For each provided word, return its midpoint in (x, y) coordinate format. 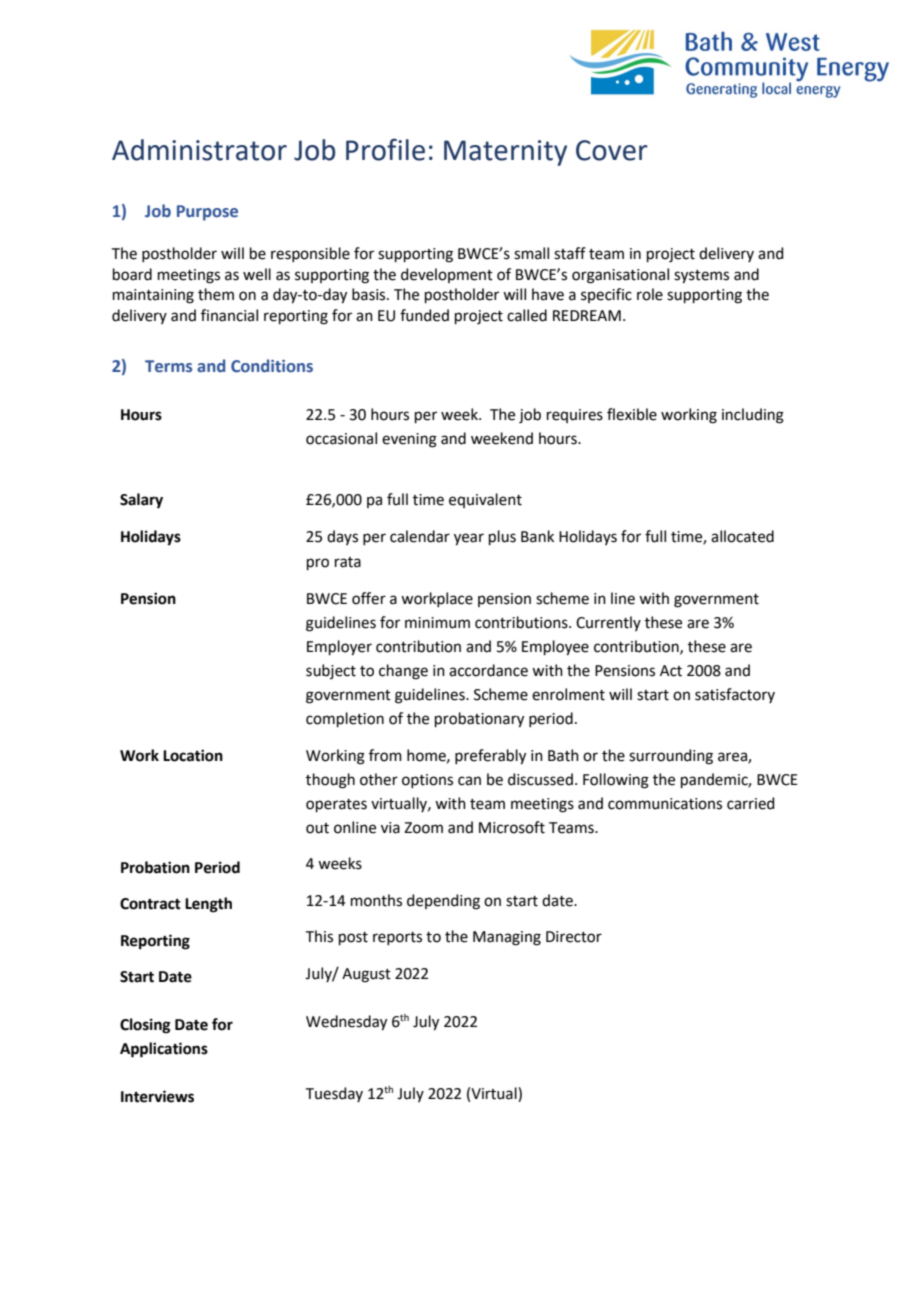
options (427, 781)
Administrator (199, 150)
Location (193, 755)
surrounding (671, 757)
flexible (632, 414)
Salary (141, 501)
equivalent (485, 500)
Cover (612, 150)
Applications (164, 1050)
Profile (385, 149)
